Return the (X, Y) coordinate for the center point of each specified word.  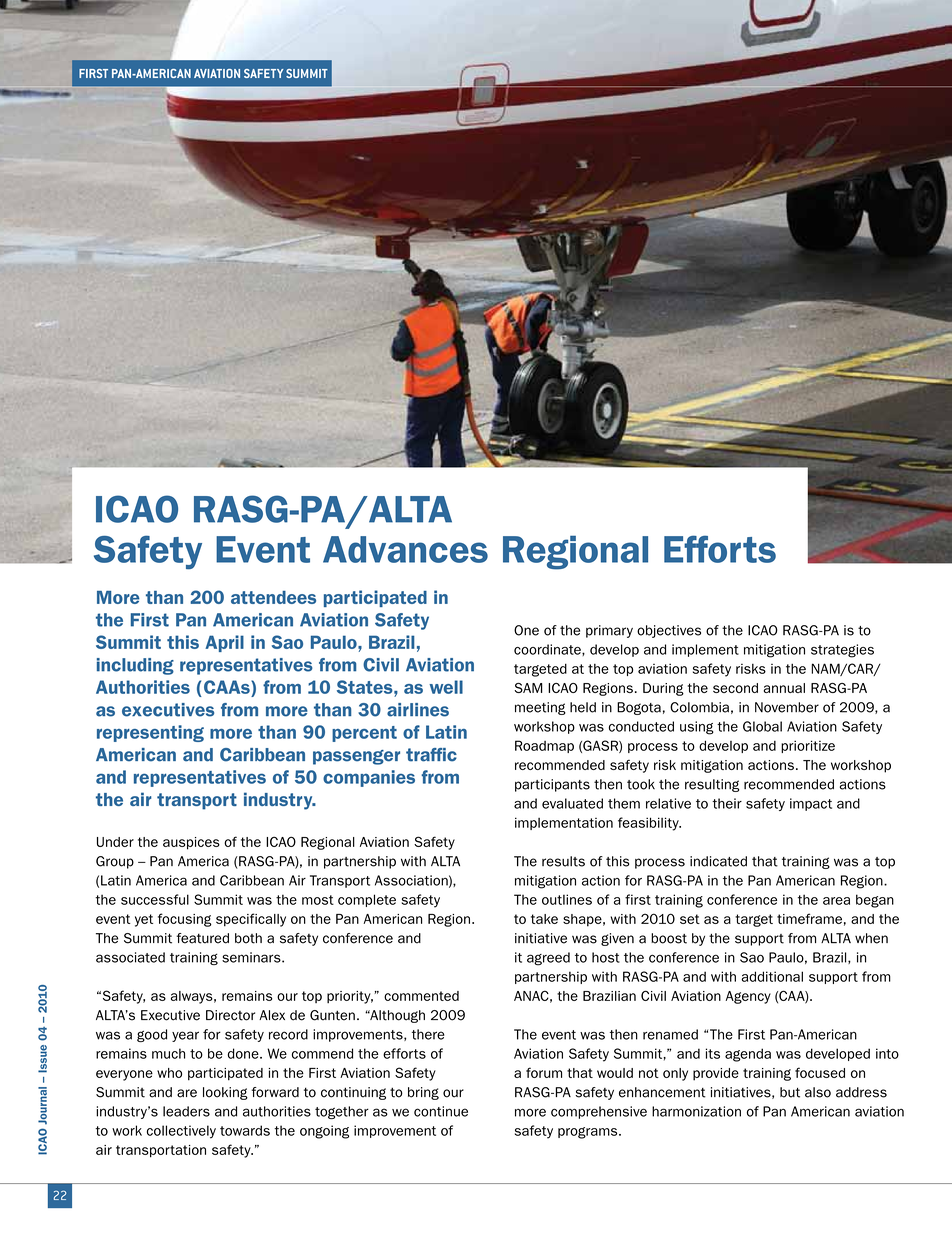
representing (150, 733)
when (871, 938)
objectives (669, 631)
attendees (273, 597)
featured (202, 938)
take (544, 919)
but (790, 1092)
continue (441, 1111)
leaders (186, 1111)
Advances (405, 549)
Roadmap (544, 746)
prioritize (808, 746)
